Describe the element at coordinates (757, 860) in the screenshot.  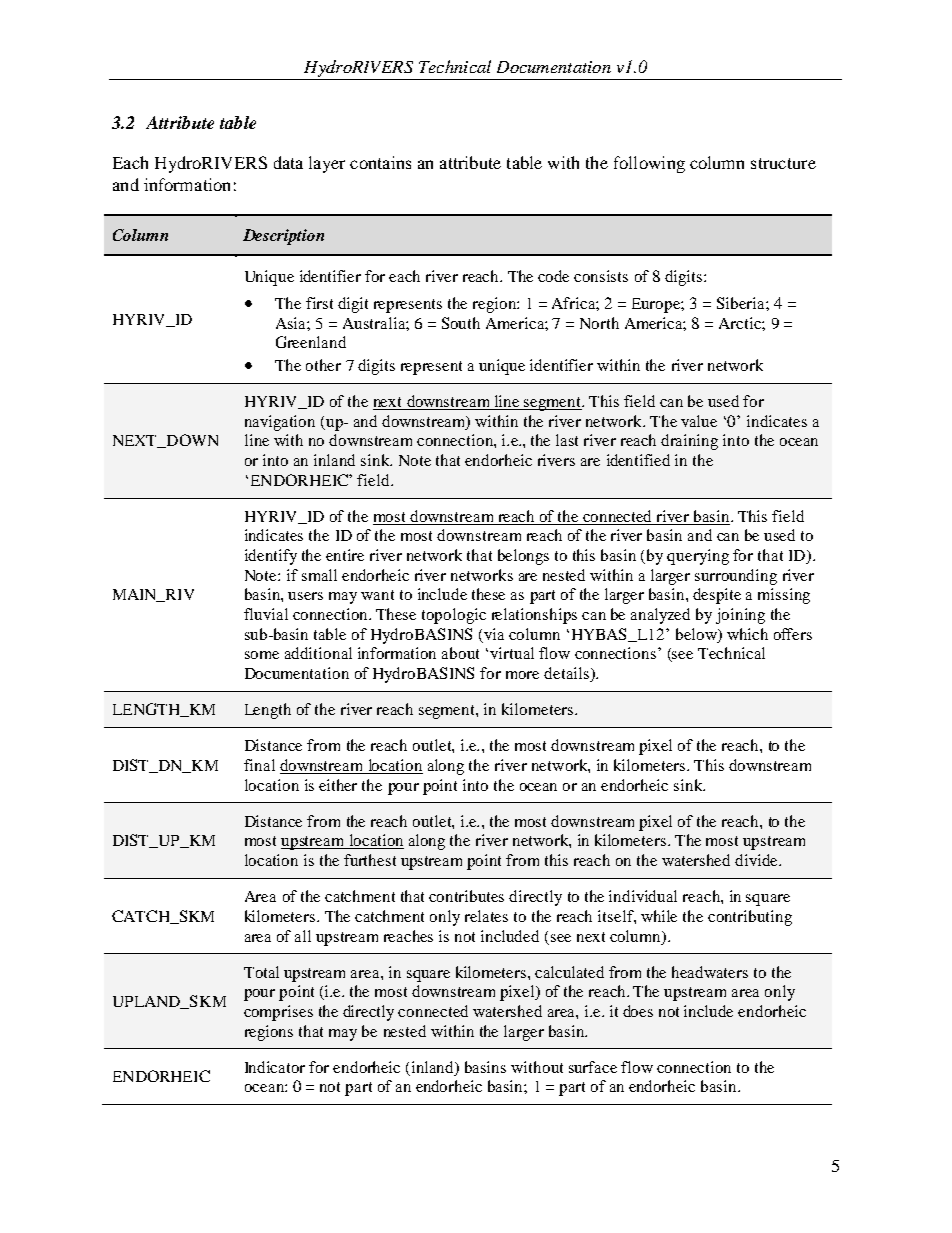
I see `divide` at that location.
